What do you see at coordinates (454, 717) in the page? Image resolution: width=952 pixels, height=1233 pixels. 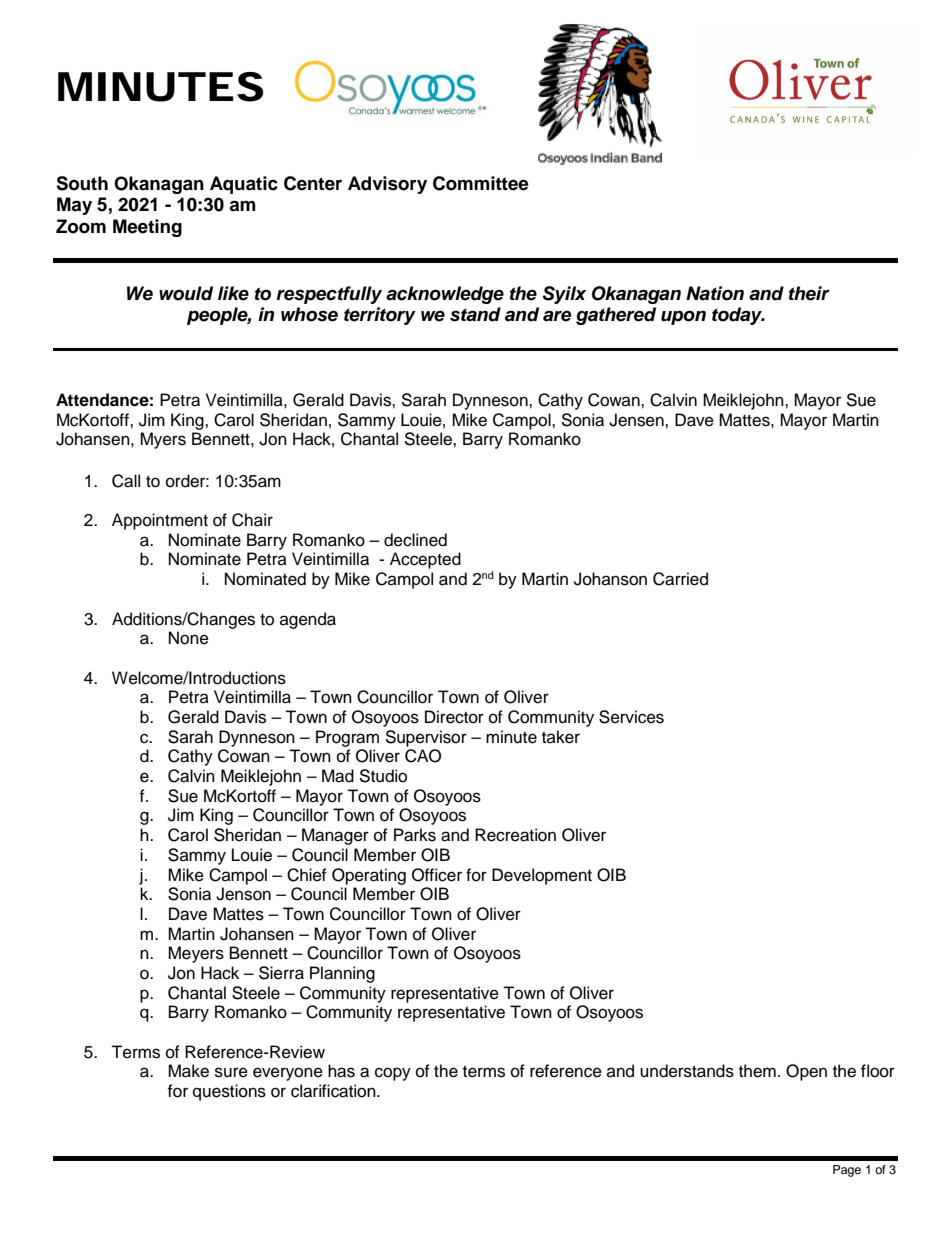 I see `Director` at bounding box center [454, 717].
